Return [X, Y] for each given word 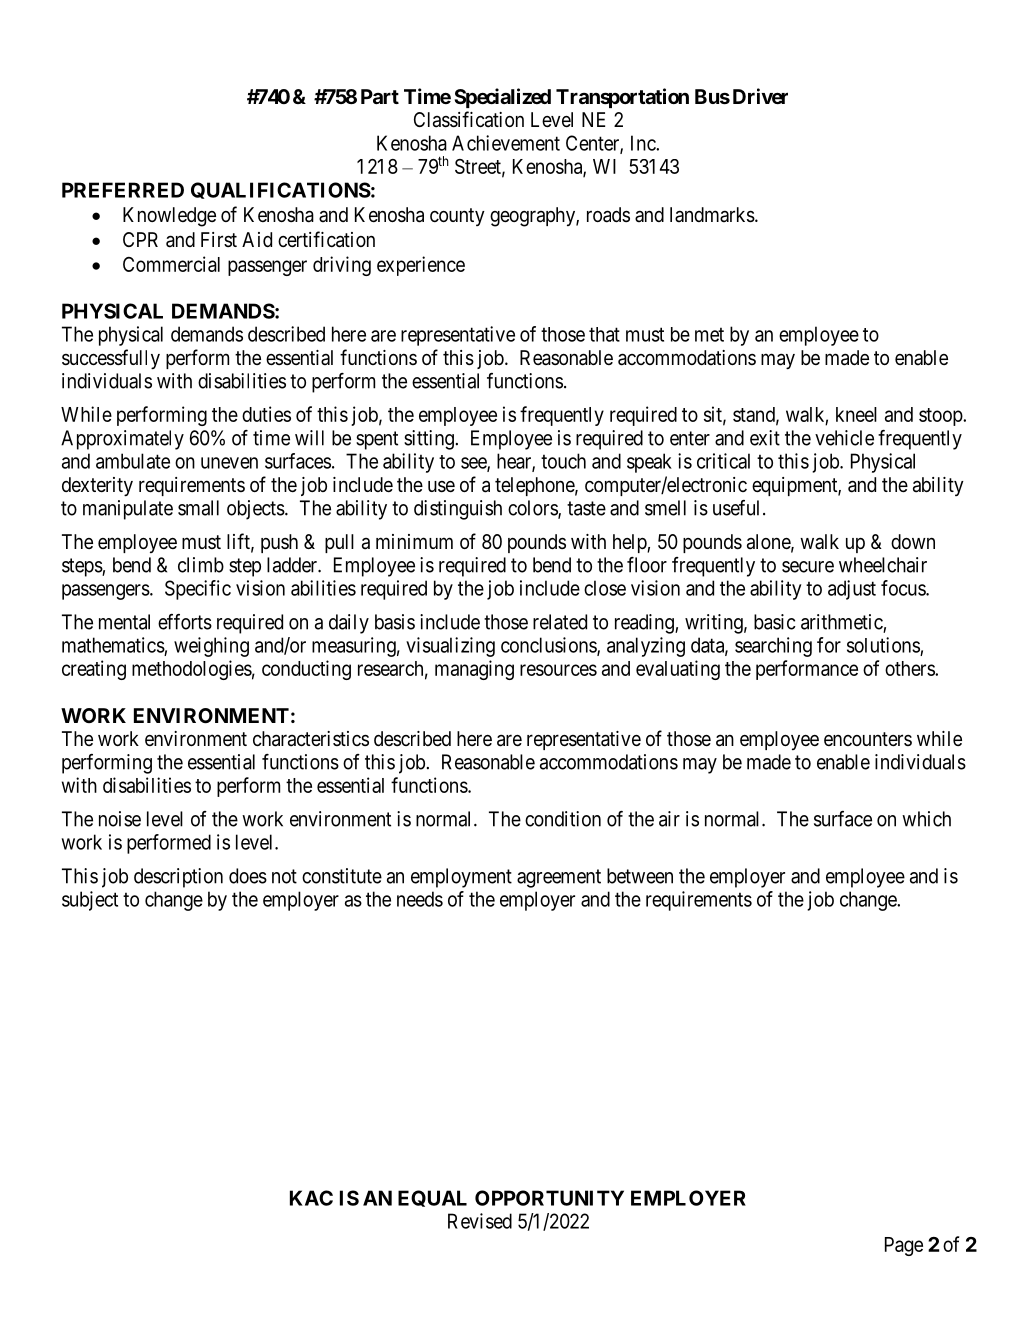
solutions [883, 645]
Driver [760, 96]
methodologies [192, 670]
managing [474, 670]
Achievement [506, 143]
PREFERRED [123, 190]
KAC [311, 1198]
